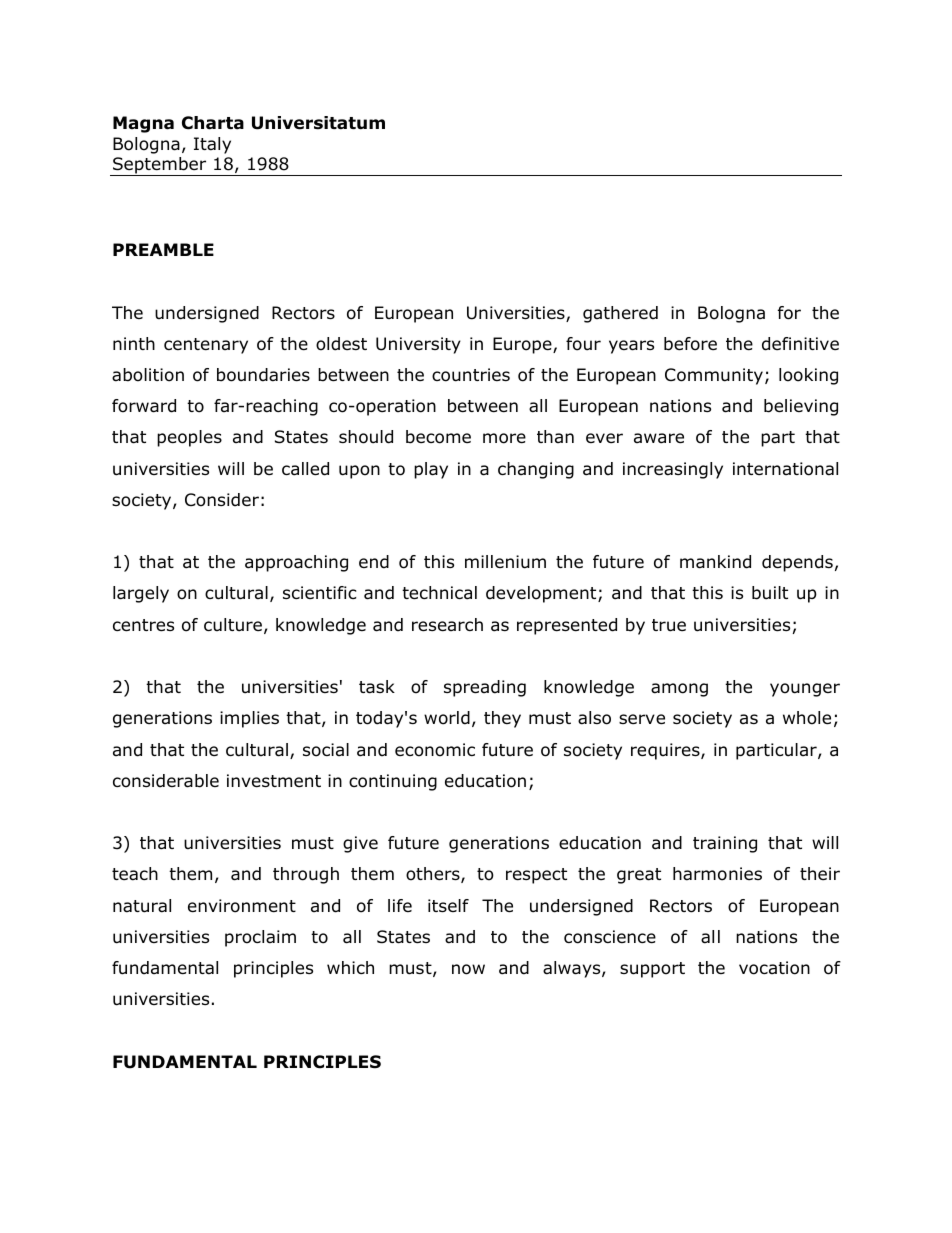 This image has width=952, height=1233. Describe the element at coordinates (260, 938) in the image. I see `proclaim` at that location.
